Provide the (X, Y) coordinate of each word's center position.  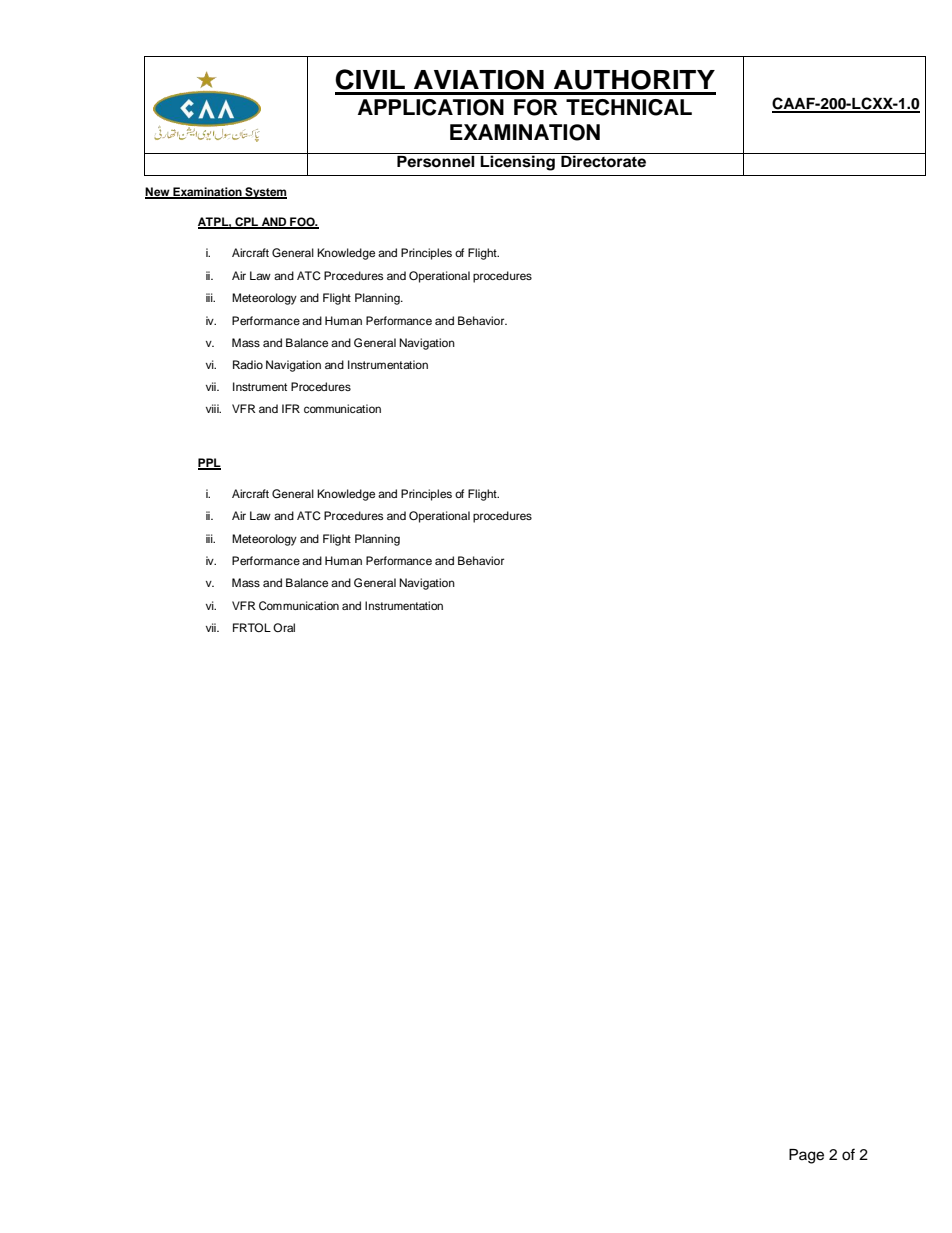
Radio (248, 364)
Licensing (517, 163)
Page (806, 1156)
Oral (284, 627)
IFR (291, 408)
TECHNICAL (629, 107)
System (265, 193)
